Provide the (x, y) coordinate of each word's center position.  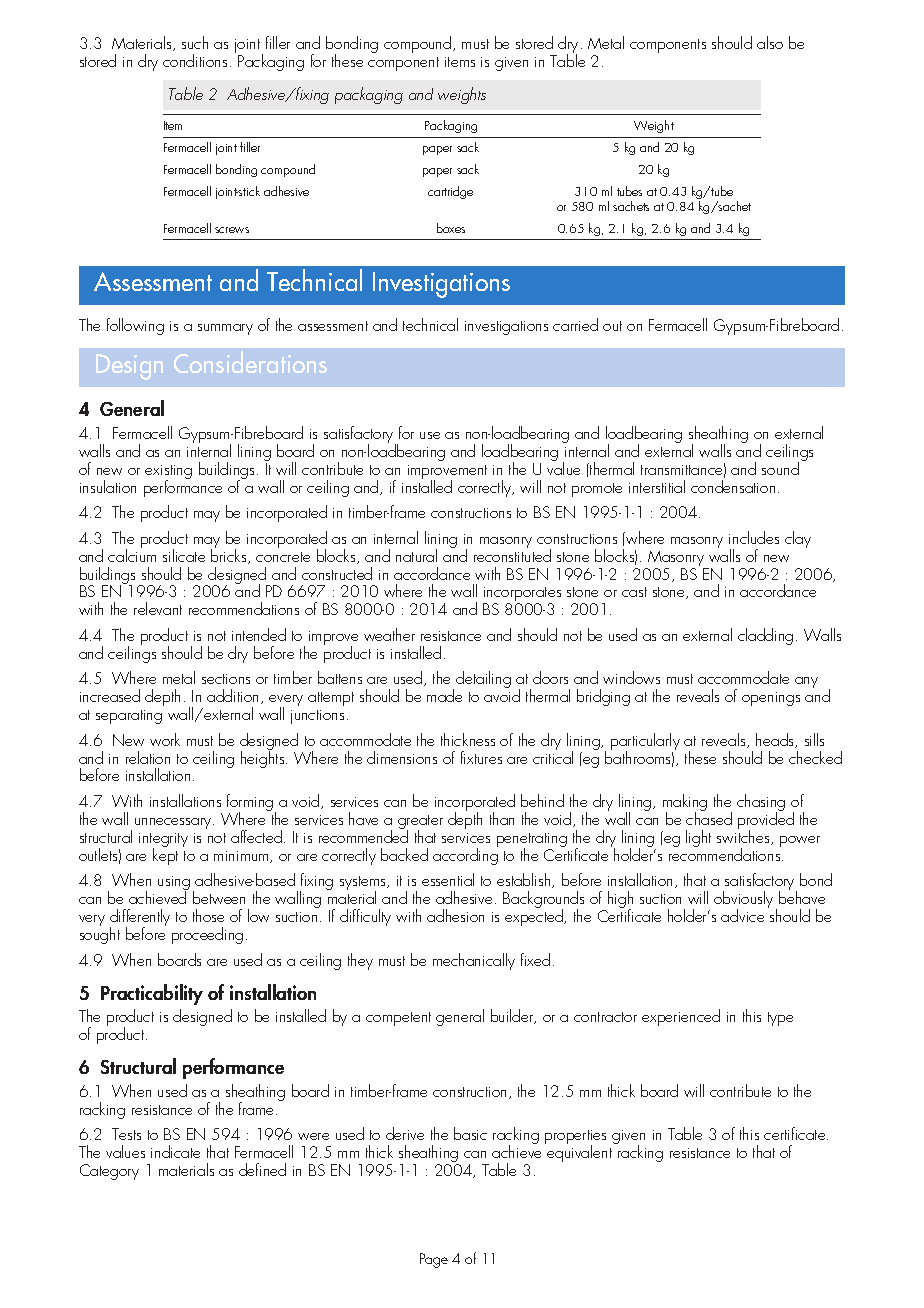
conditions (195, 60)
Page (434, 1260)
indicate (175, 1151)
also (770, 42)
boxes (451, 228)
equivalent (581, 1152)
